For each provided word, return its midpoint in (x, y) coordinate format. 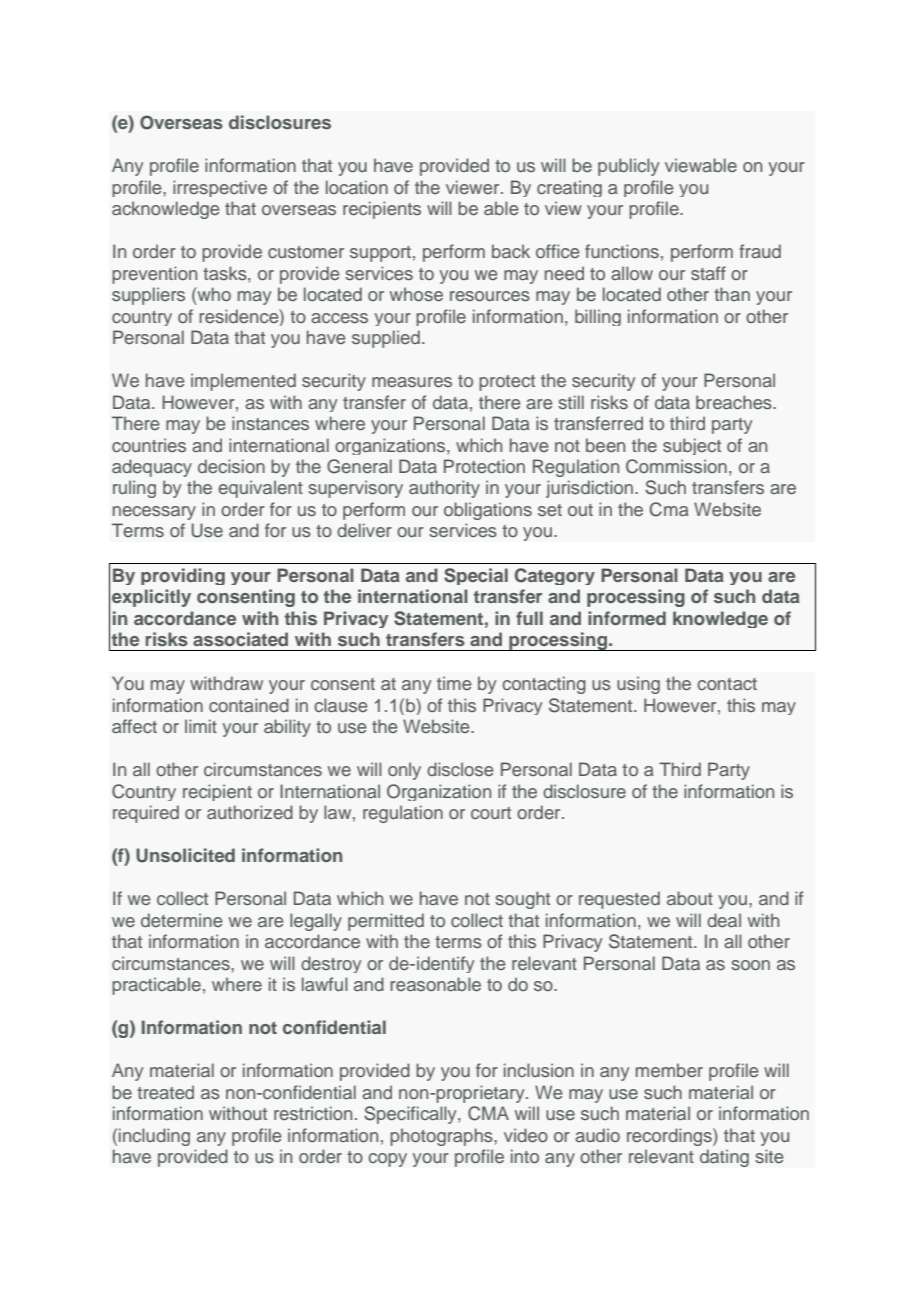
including (154, 1137)
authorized (250, 812)
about (690, 898)
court (491, 813)
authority (444, 489)
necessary (154, 513)
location (357, 187)
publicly (628, 167)
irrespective (220, 188)
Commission (676, 466)
